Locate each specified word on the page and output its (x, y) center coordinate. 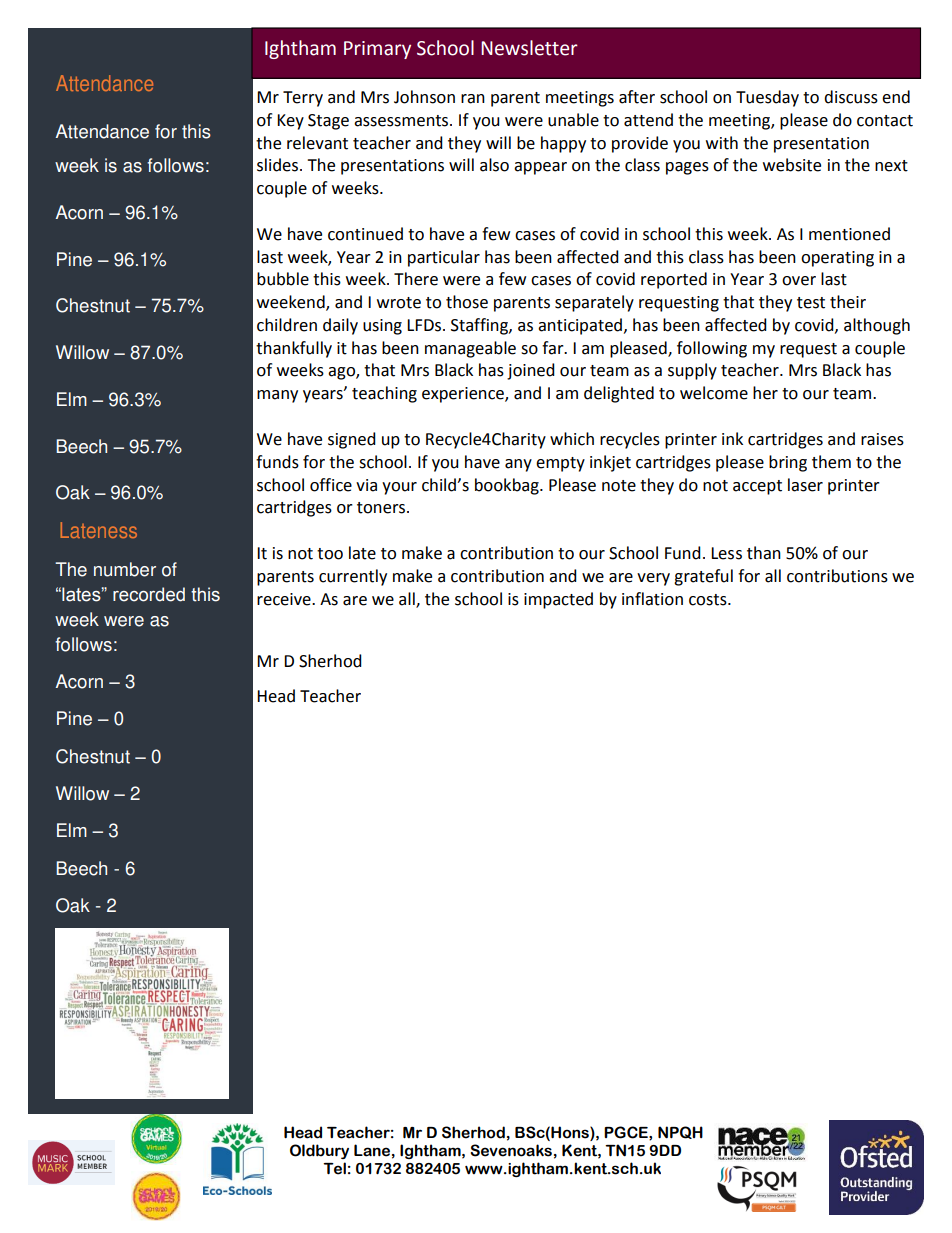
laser (805, 485)
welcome (714, 393)
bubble (283, 279)
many (277, 396)
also (494, 165)
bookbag (508, 486)
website (792, 165)
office (331, 485)
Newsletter (529, 48)
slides (279, 165)
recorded (149, 594)
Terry (303, 99)
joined (531, 371)
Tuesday (767, 98)
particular (444, 258)
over (799, 281)
